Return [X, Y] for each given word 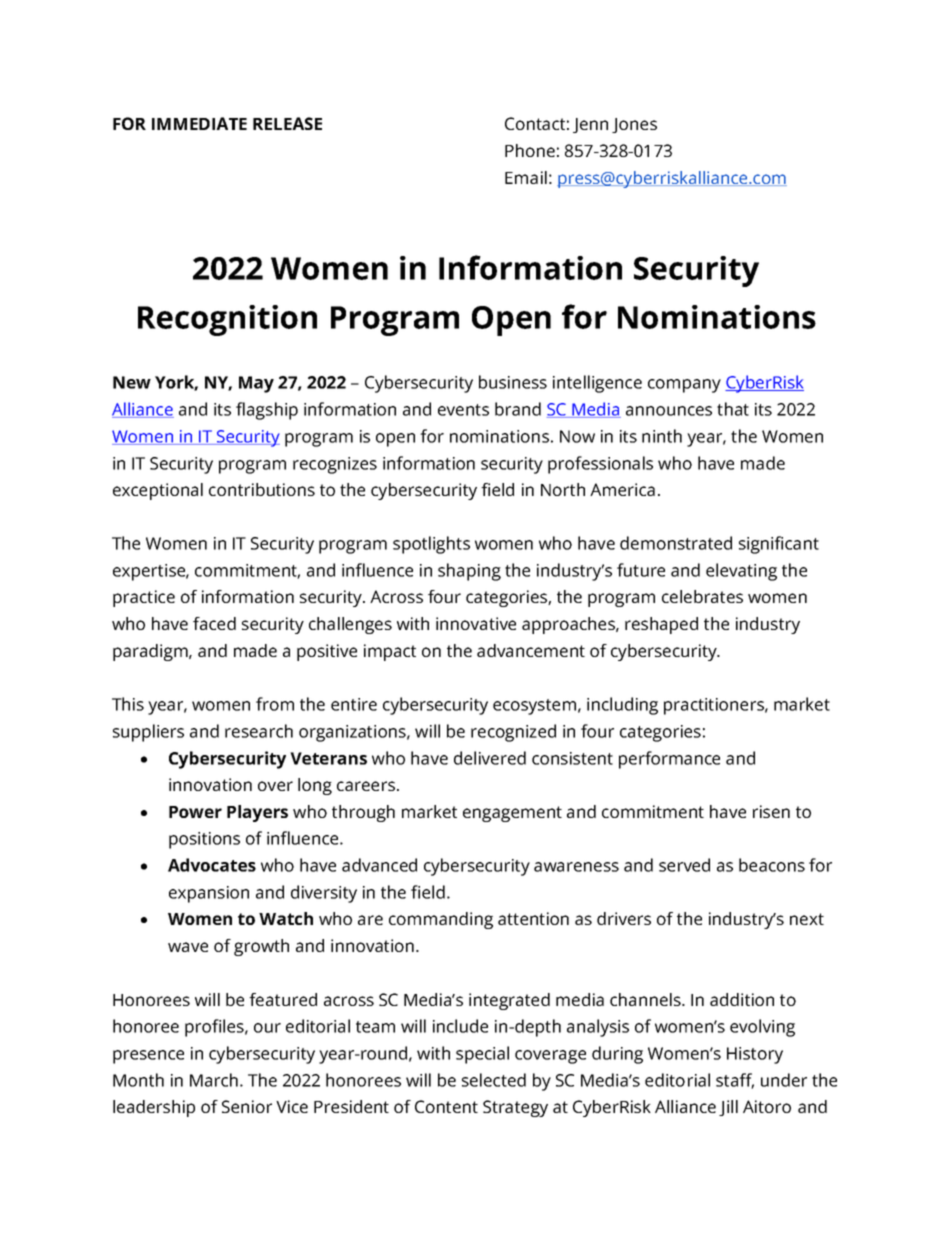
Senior [247, 1106]
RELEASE [287, 123]
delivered [490, 758]
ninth [662, 436]
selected [494, 1080]
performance [669, 760]
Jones [634, 125]
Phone [530, 150]
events [463, 410]
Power [195, 812]
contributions [262, 489]
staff [735, 1081]
